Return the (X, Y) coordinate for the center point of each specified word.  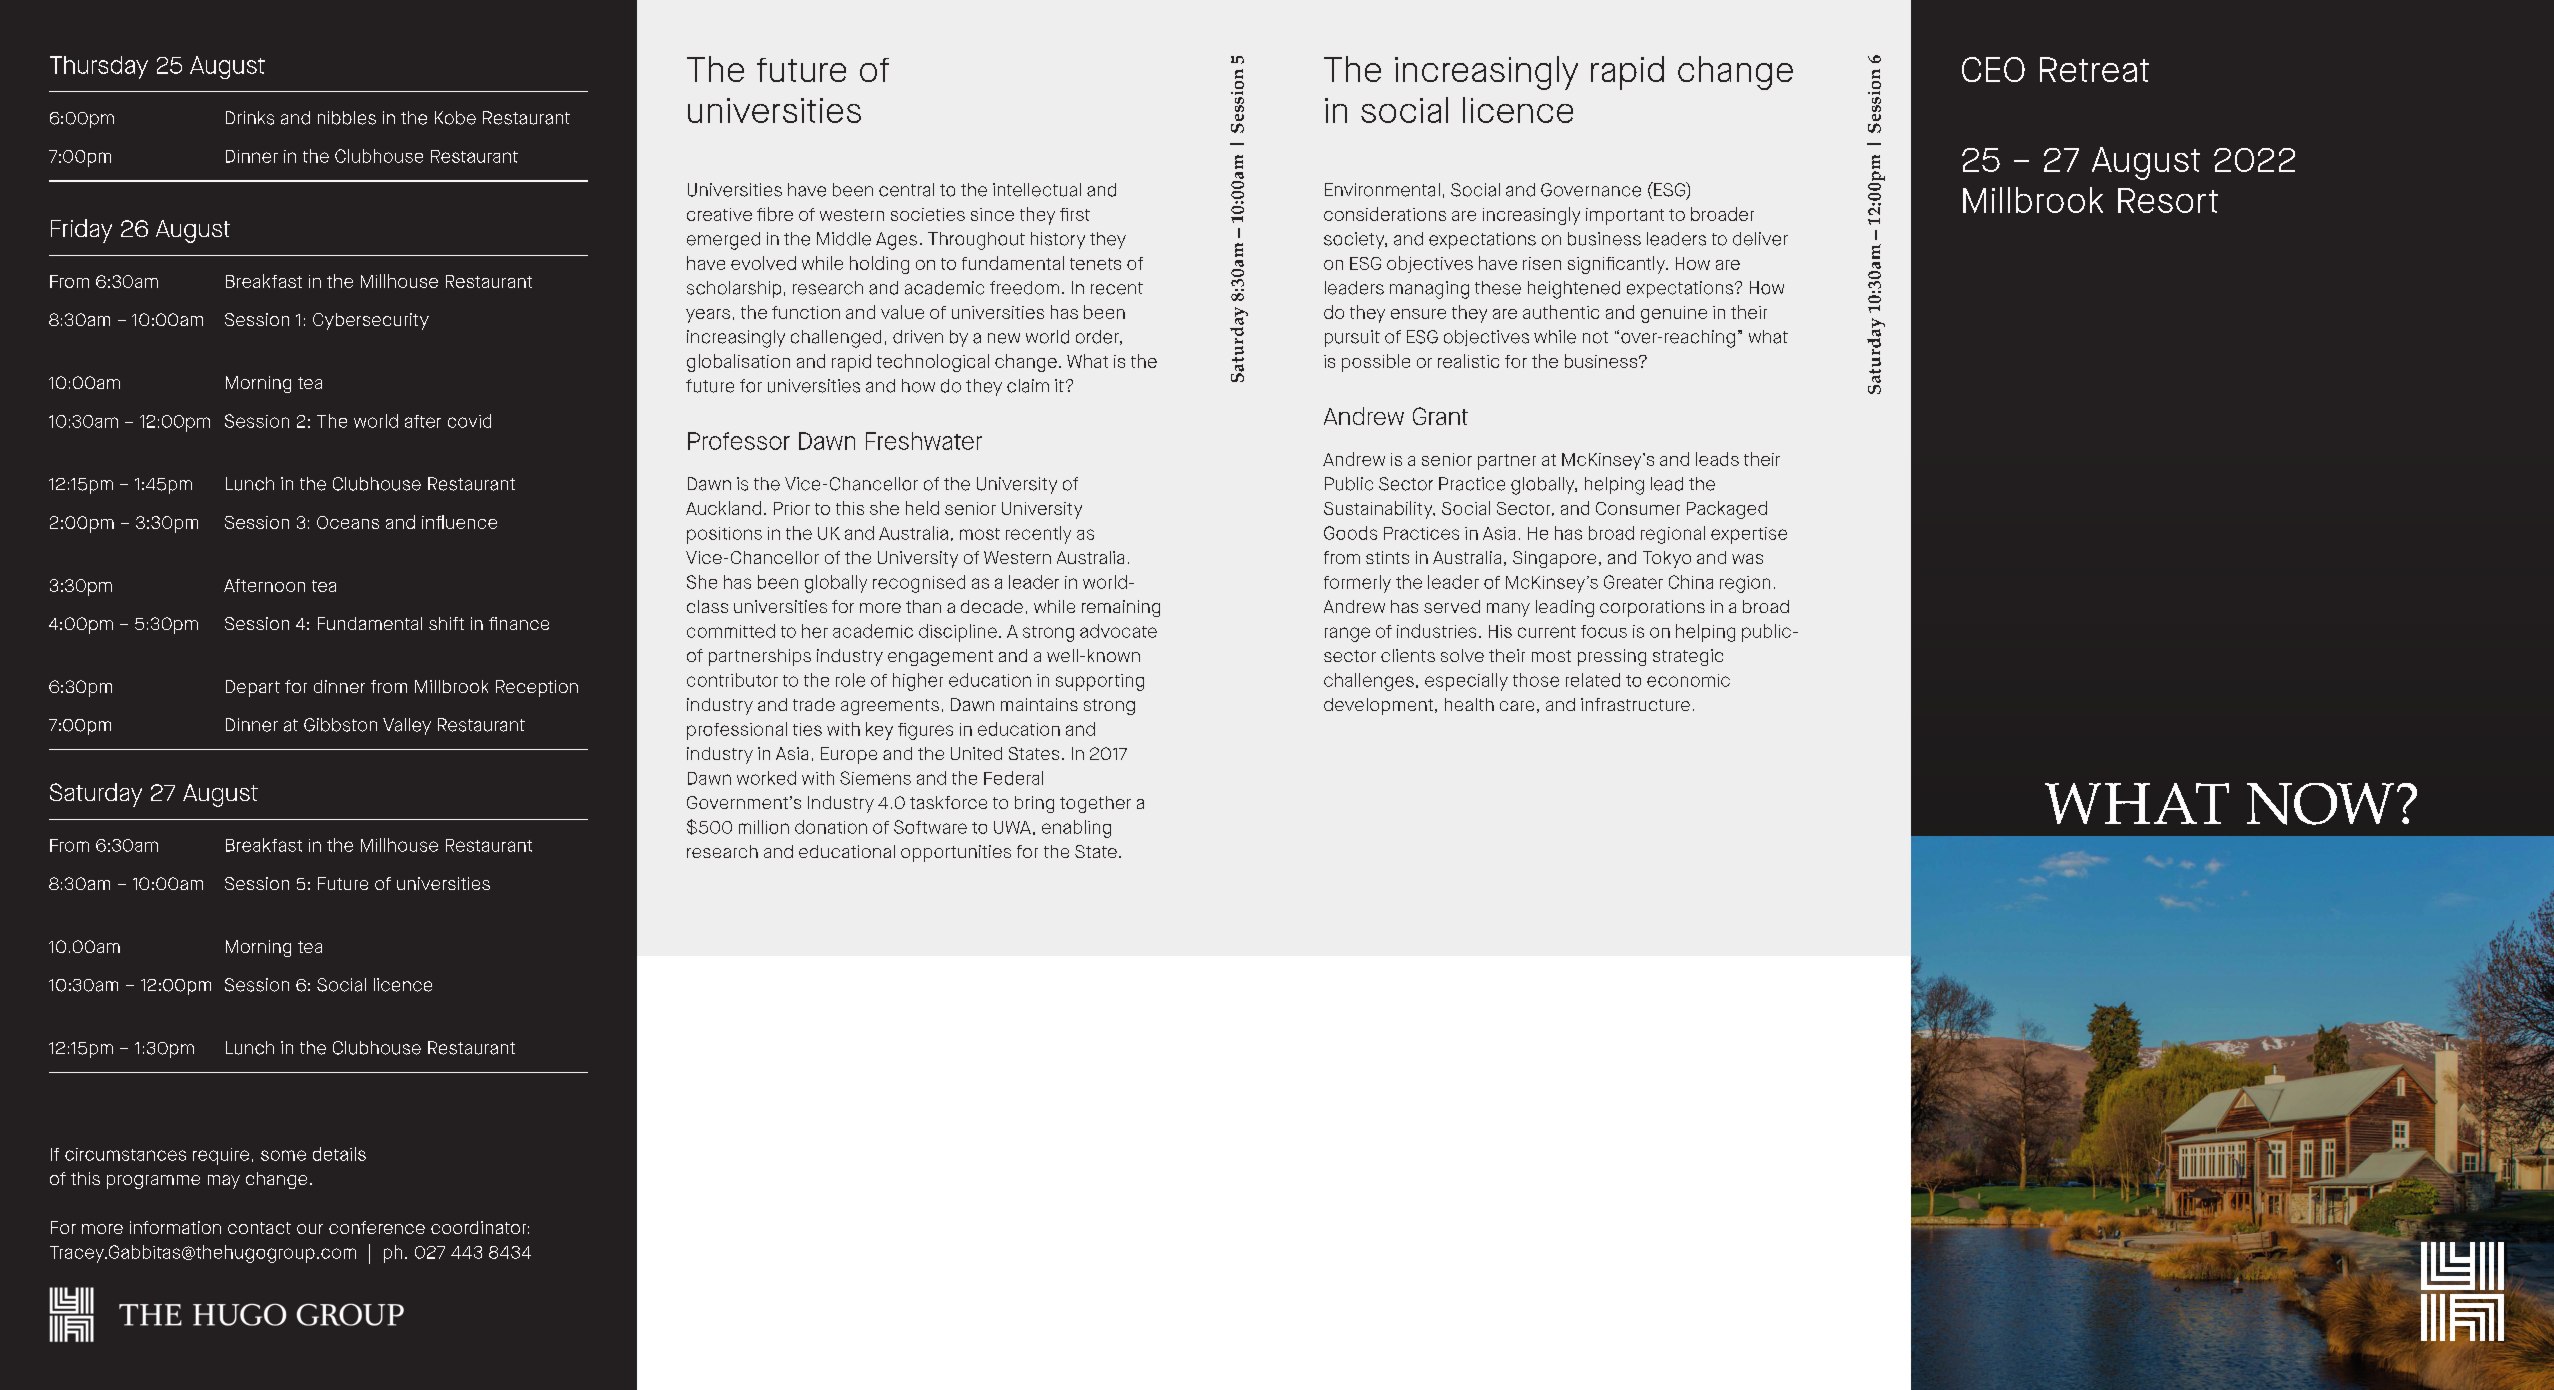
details (339, 1154)
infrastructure (1635, 704)
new (1004, 338)
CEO (1993, 69)
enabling (1076, 829)
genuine (1674, 314)
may (224, 1182)
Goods (1350, 533)
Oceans (348, 522)
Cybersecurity (371, 321)
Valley (407, 726)
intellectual (1037, 190)
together (1095, 804)
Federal (1013, 778)
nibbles (347, 118)
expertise (1749, 535)
